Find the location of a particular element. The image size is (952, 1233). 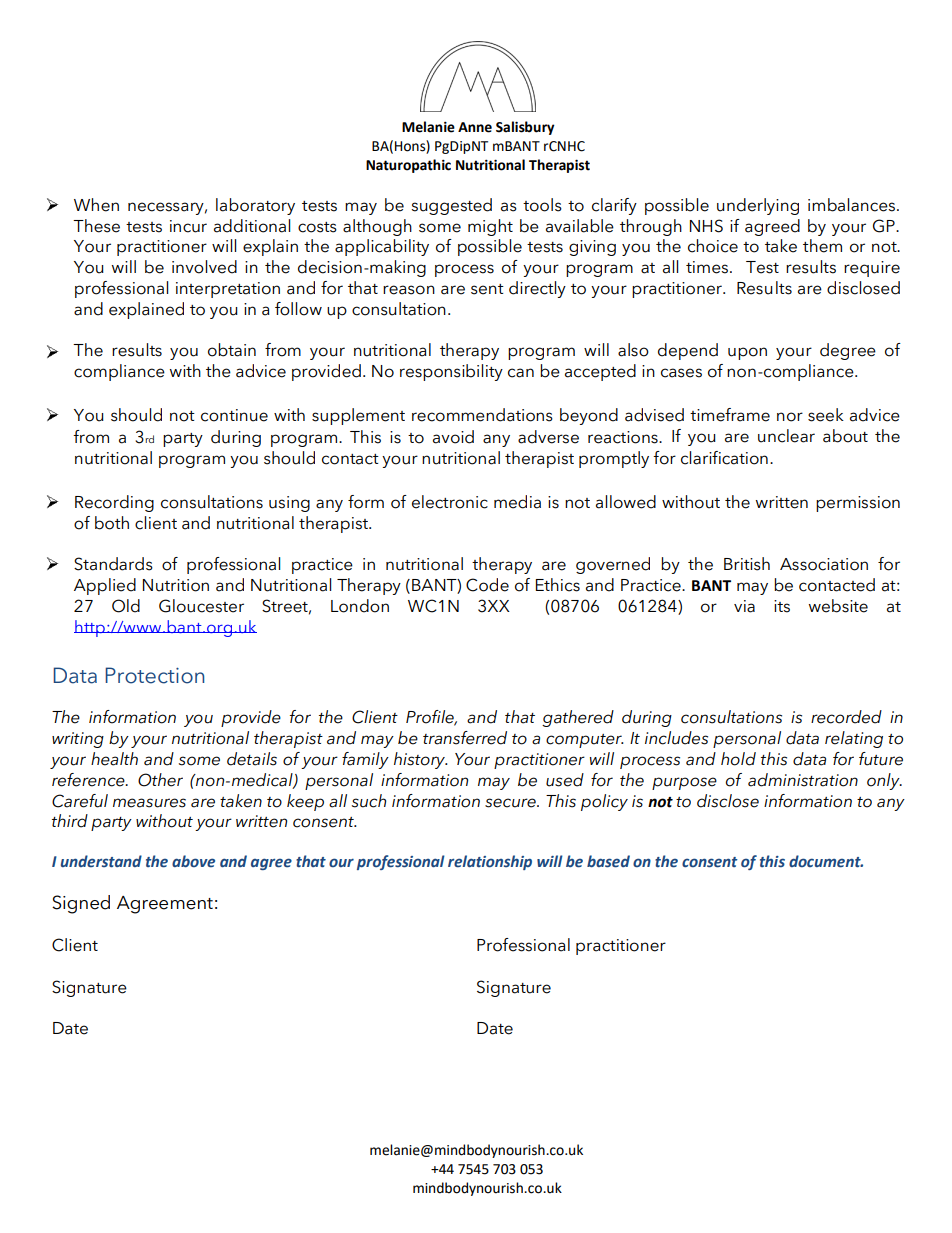

transferred is located at coordinates (465, 738).
